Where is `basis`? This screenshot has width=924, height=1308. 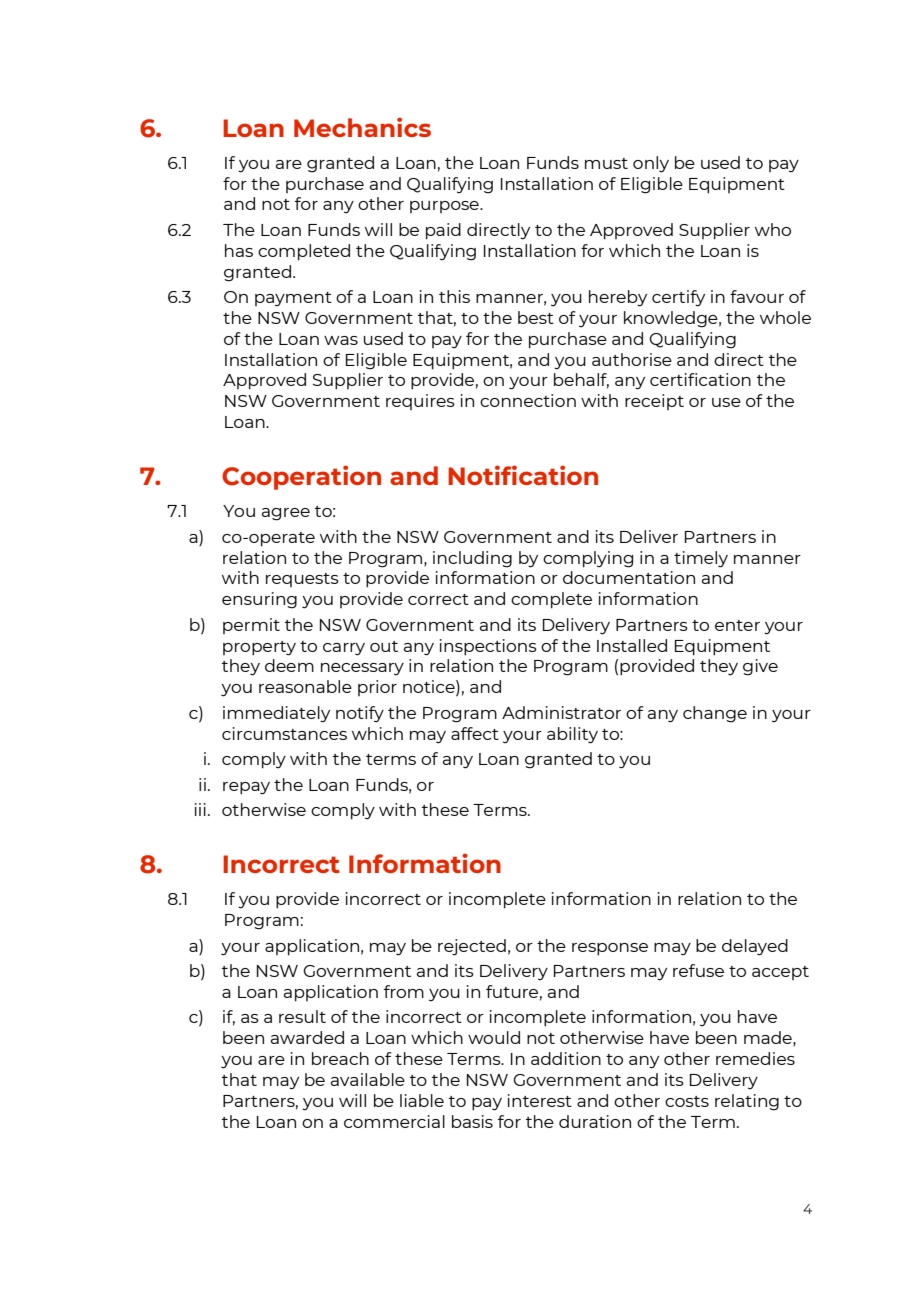 basis is located at coordinates (472, 1121).
